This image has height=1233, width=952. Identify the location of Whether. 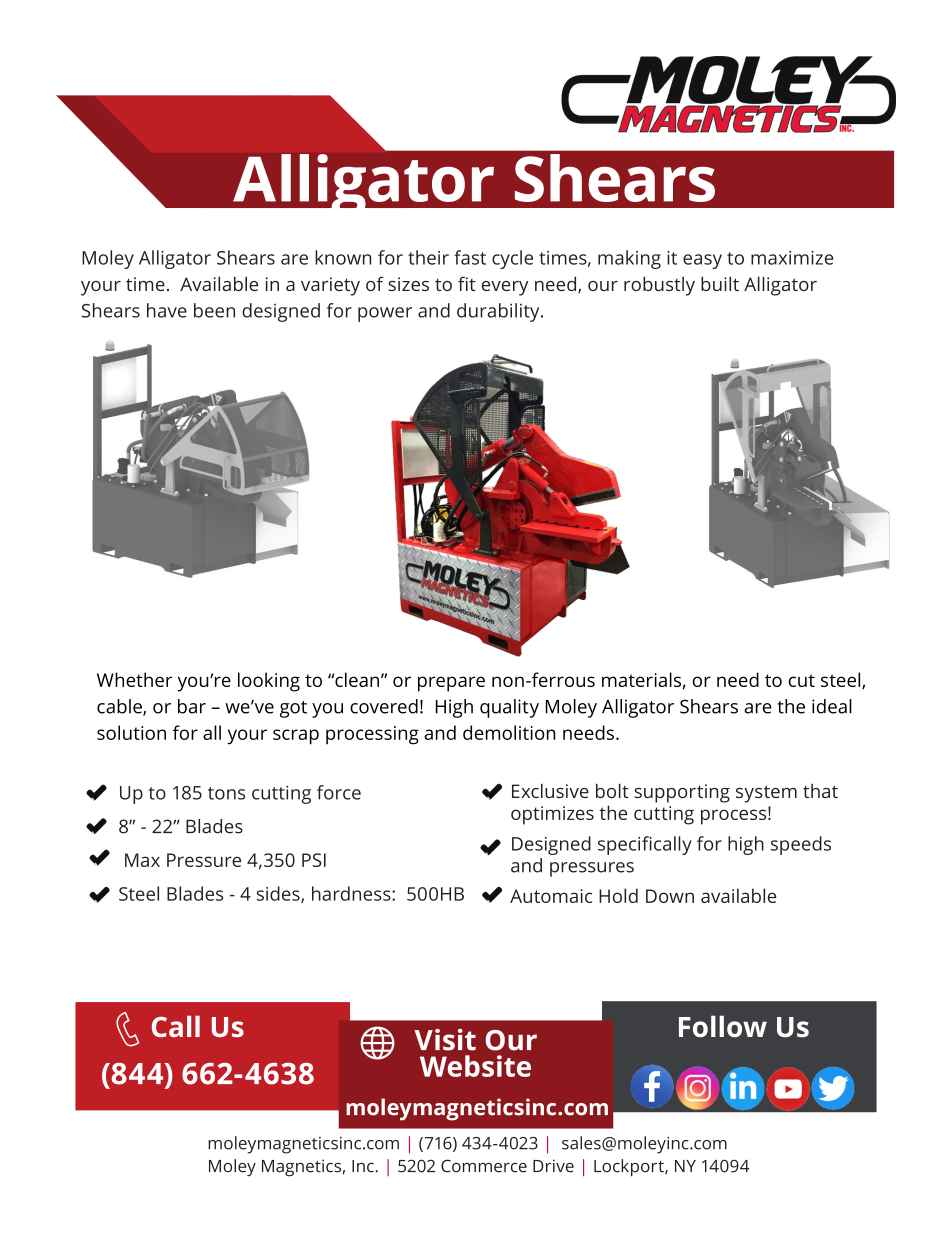
(134, 679).
